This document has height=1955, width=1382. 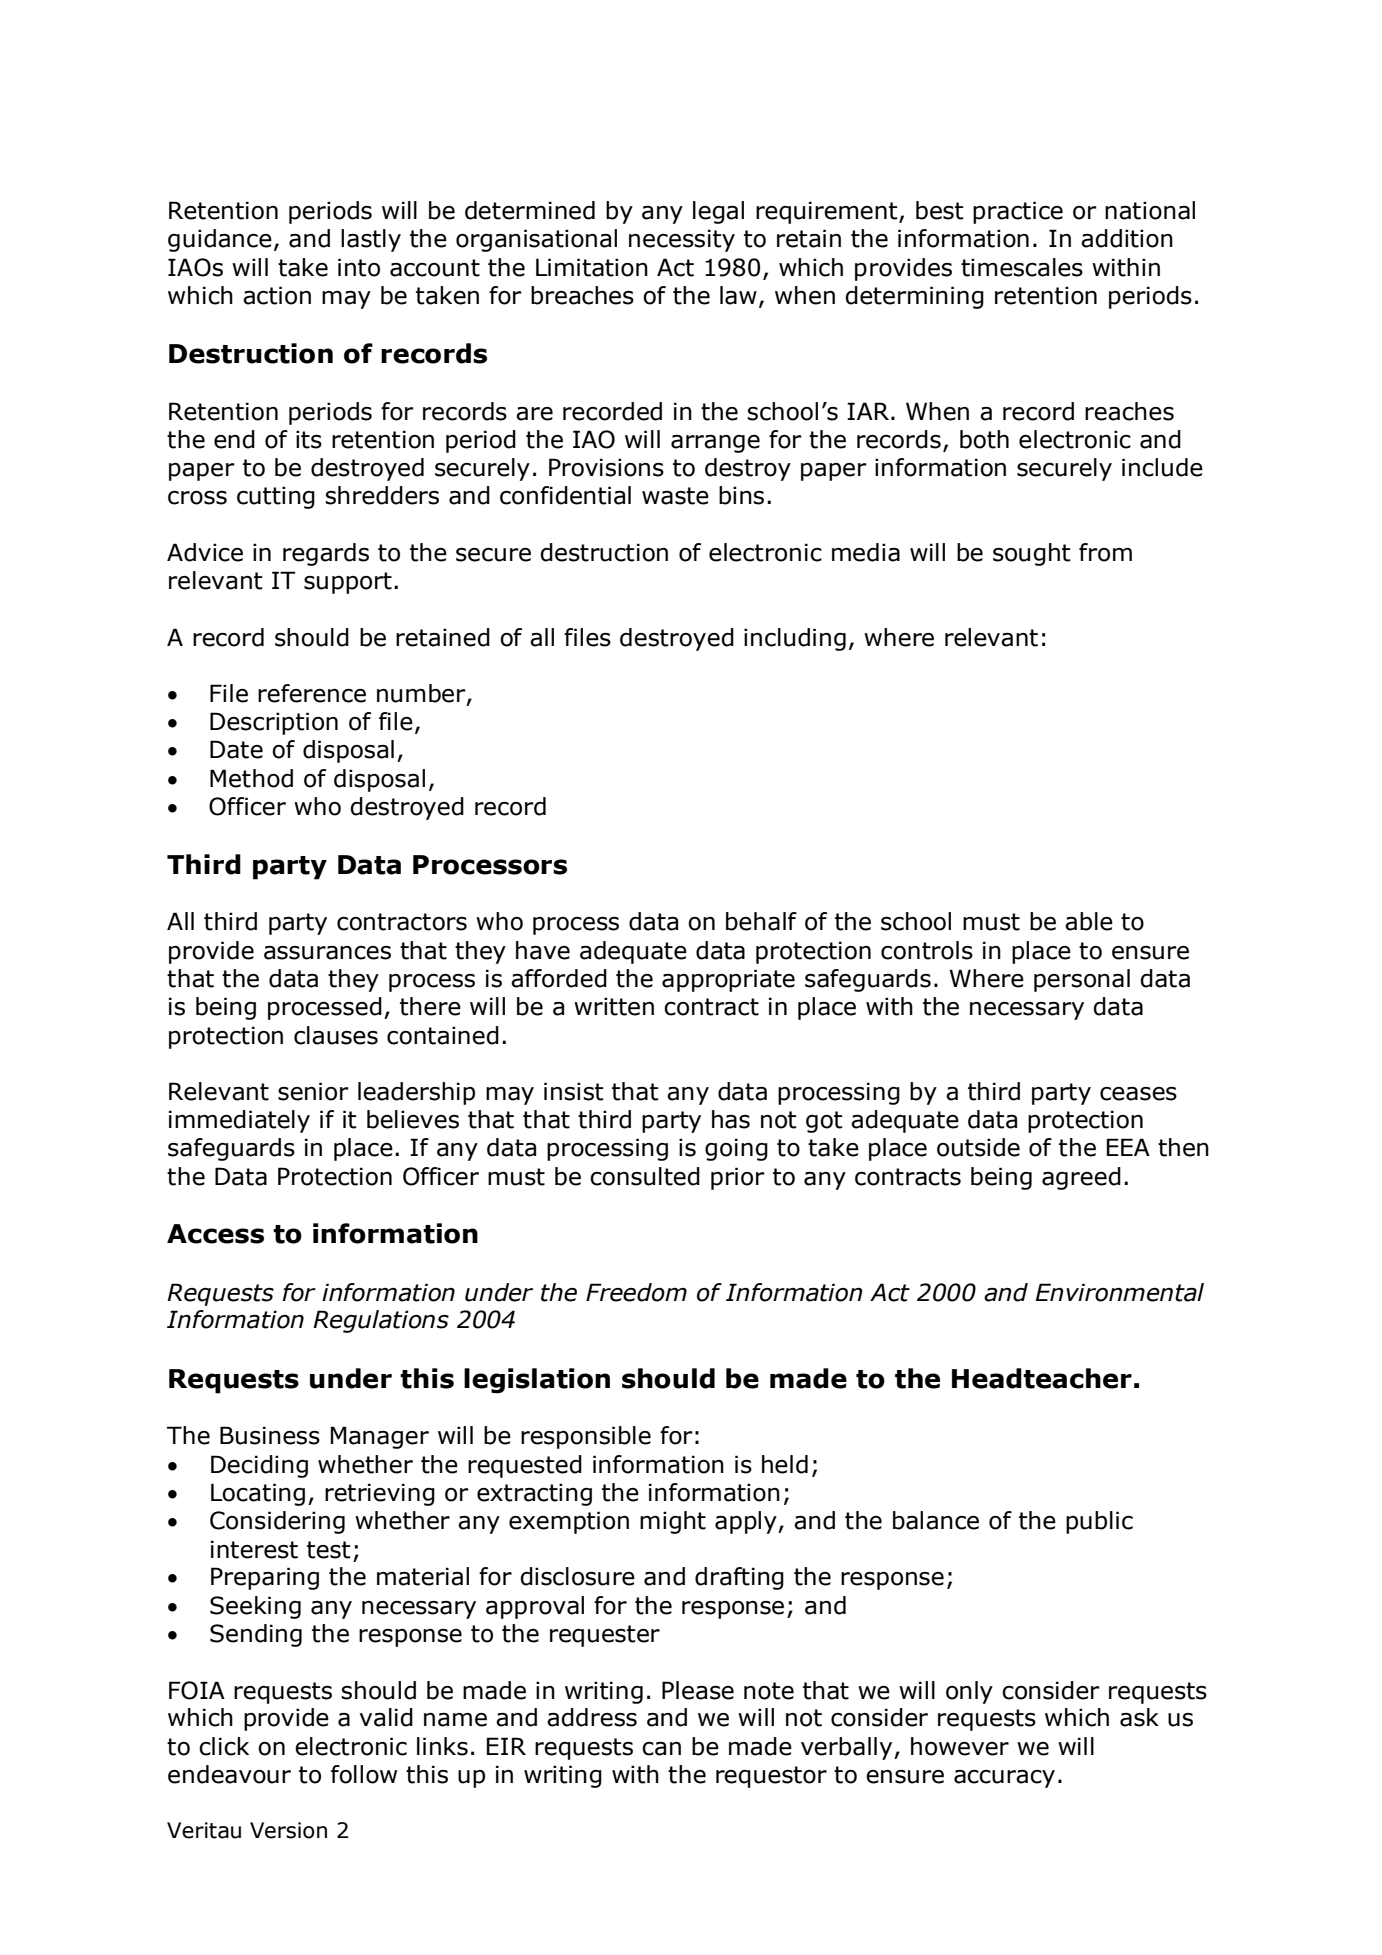 What do you see at coordinates (1032, 554) in the document?
I see `sought` at bounding box center [1032, 554].
